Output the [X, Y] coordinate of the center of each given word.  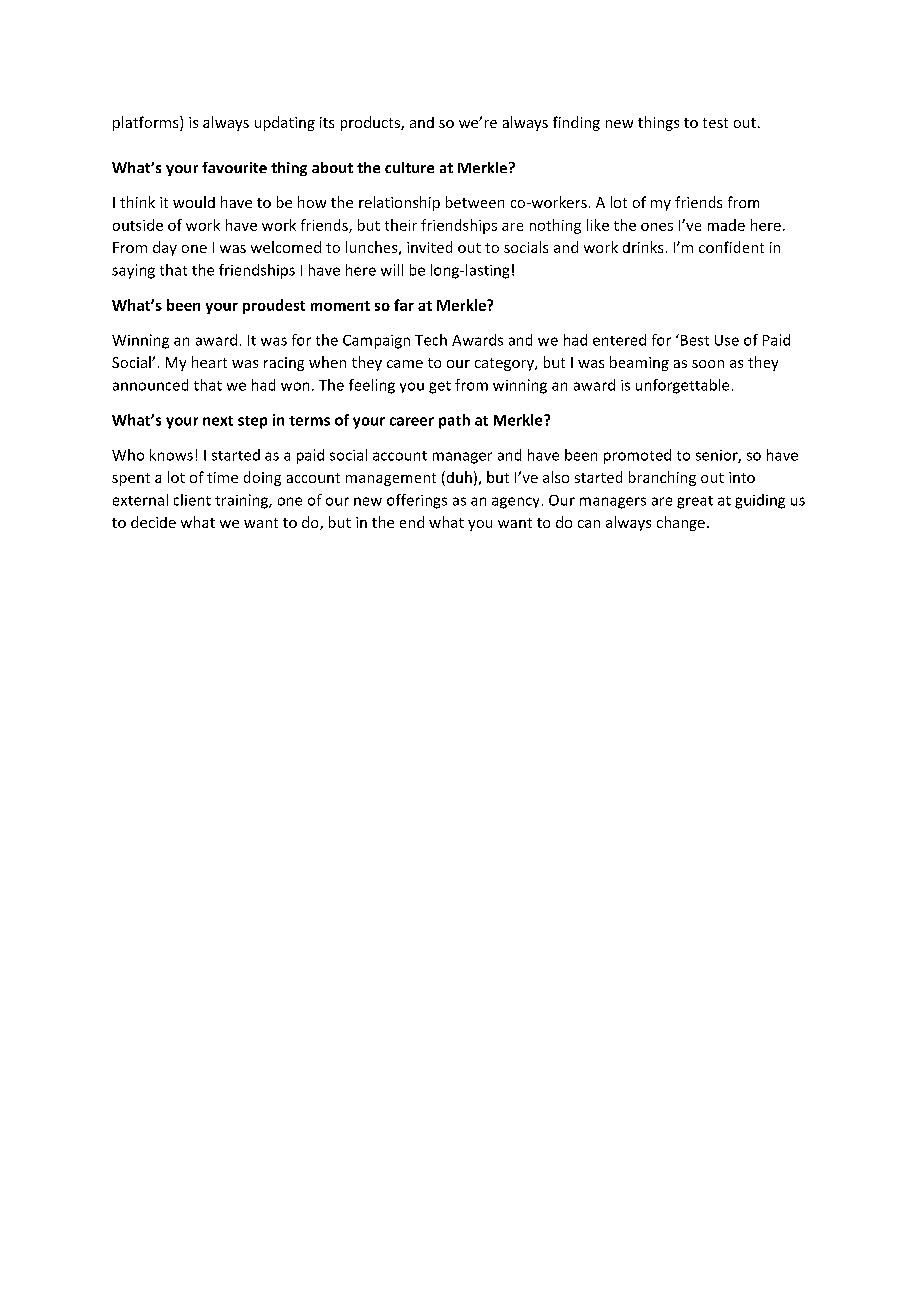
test [715, 123]
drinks [643, 247]
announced [150, 385]
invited [429, 247]
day [165, 248]
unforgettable [682, 386]
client [192, 500]
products [371, 123]
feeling [372, 386]
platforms [147, 123]
